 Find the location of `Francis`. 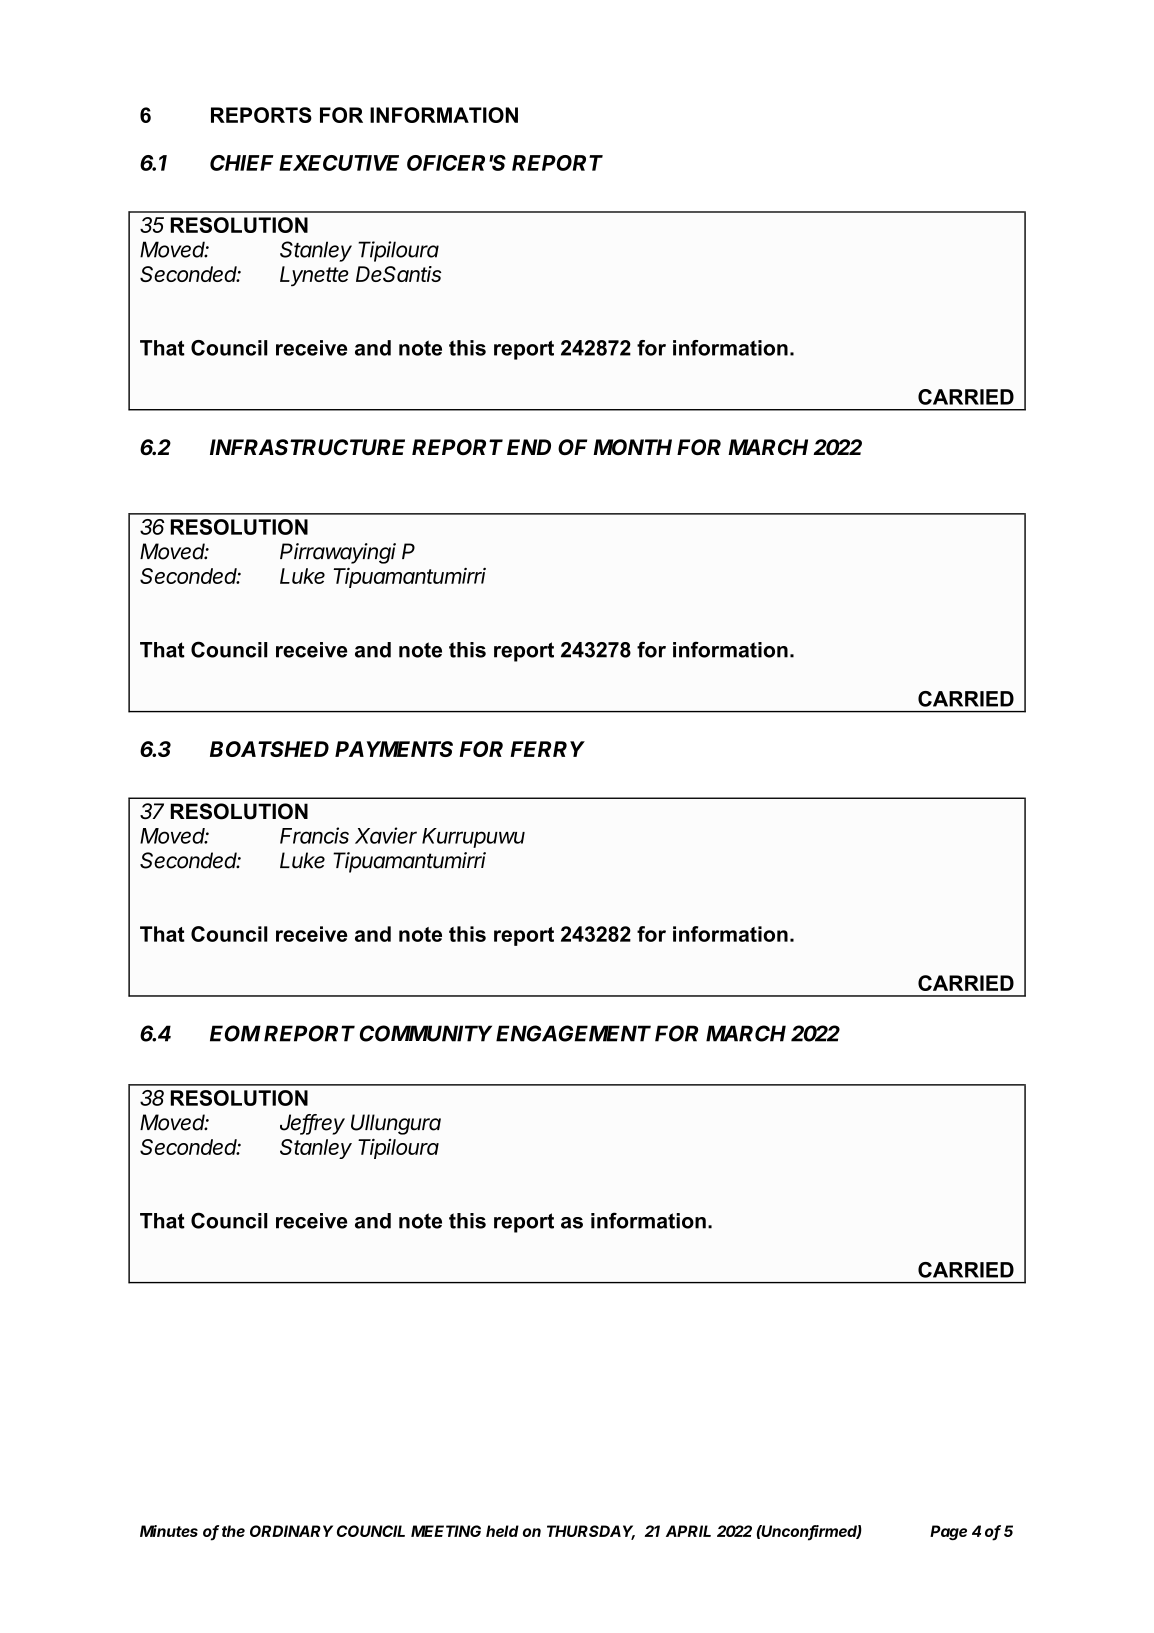

Francis is located at coordinates (314, 835).
